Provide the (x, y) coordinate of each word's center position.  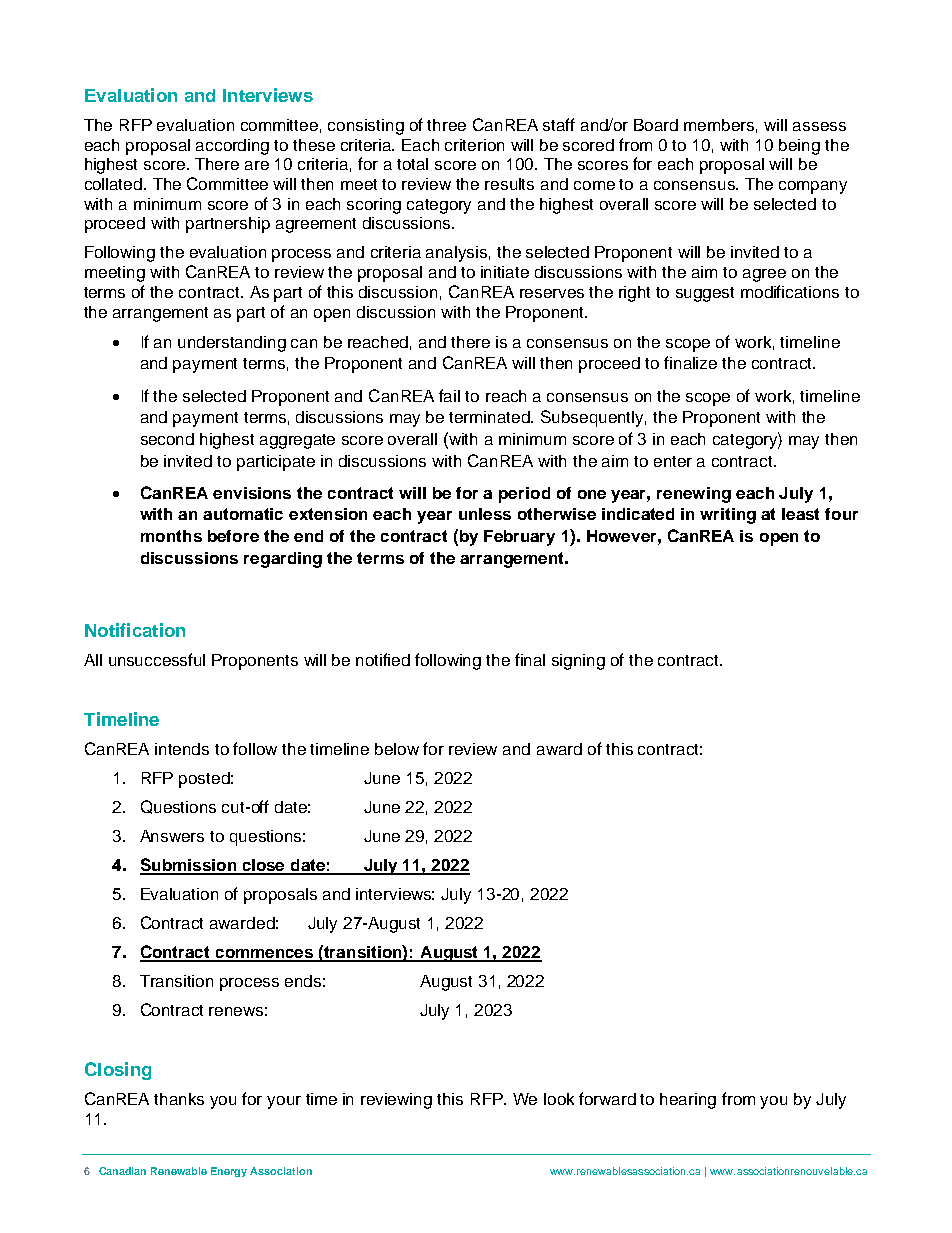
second (167, 439)
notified (383, 659)
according (232, 147)
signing (578, 662)
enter (673, 461)
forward (607, 1098)
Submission (189, 866)
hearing (688, 1101)
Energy (229, 1172)
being (799, 147)
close (264, 866)
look (559, 1099)
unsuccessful (157, 659)
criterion (474, 145)
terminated (490, 417)
